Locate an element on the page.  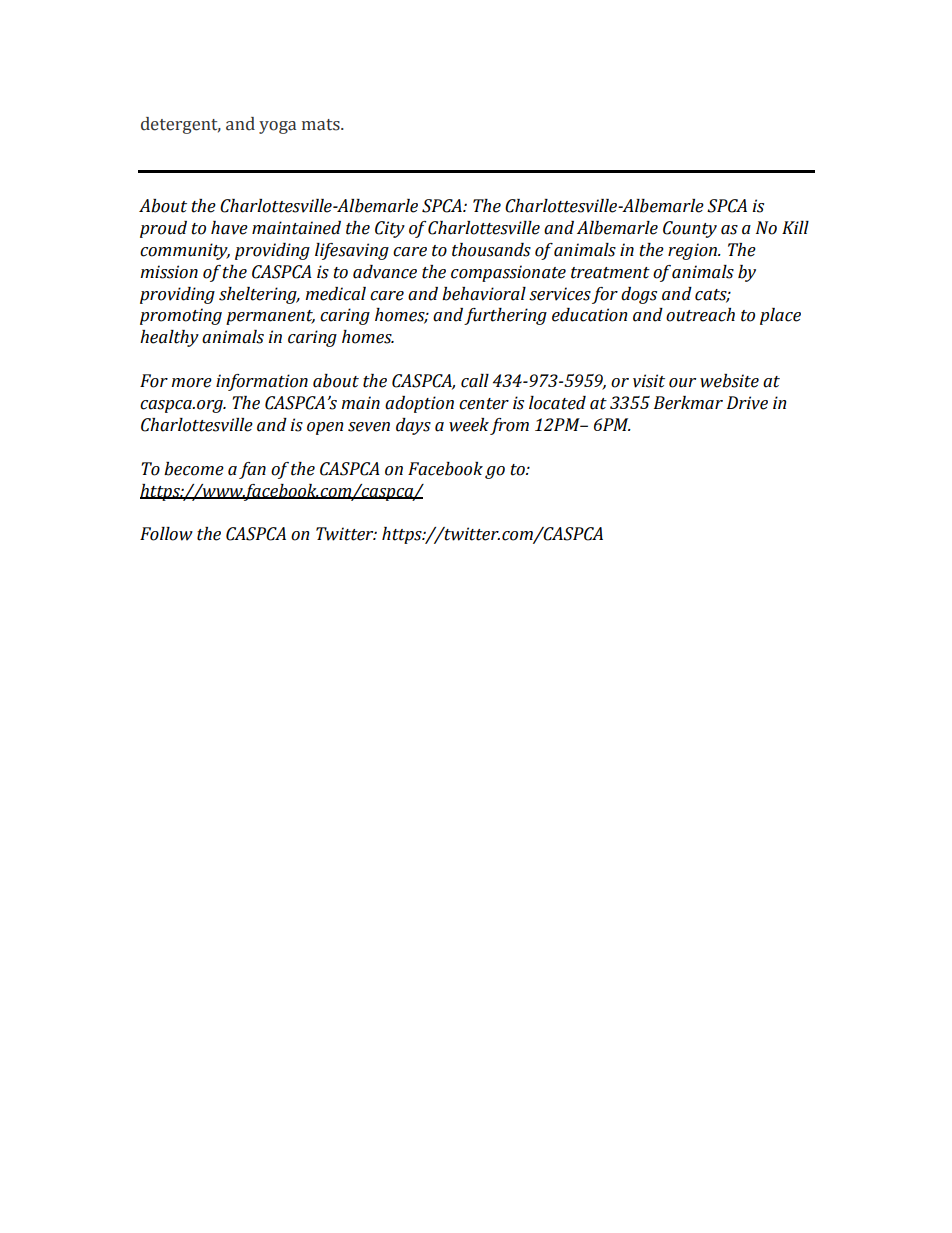
City is located at coordinates (390, 229).
